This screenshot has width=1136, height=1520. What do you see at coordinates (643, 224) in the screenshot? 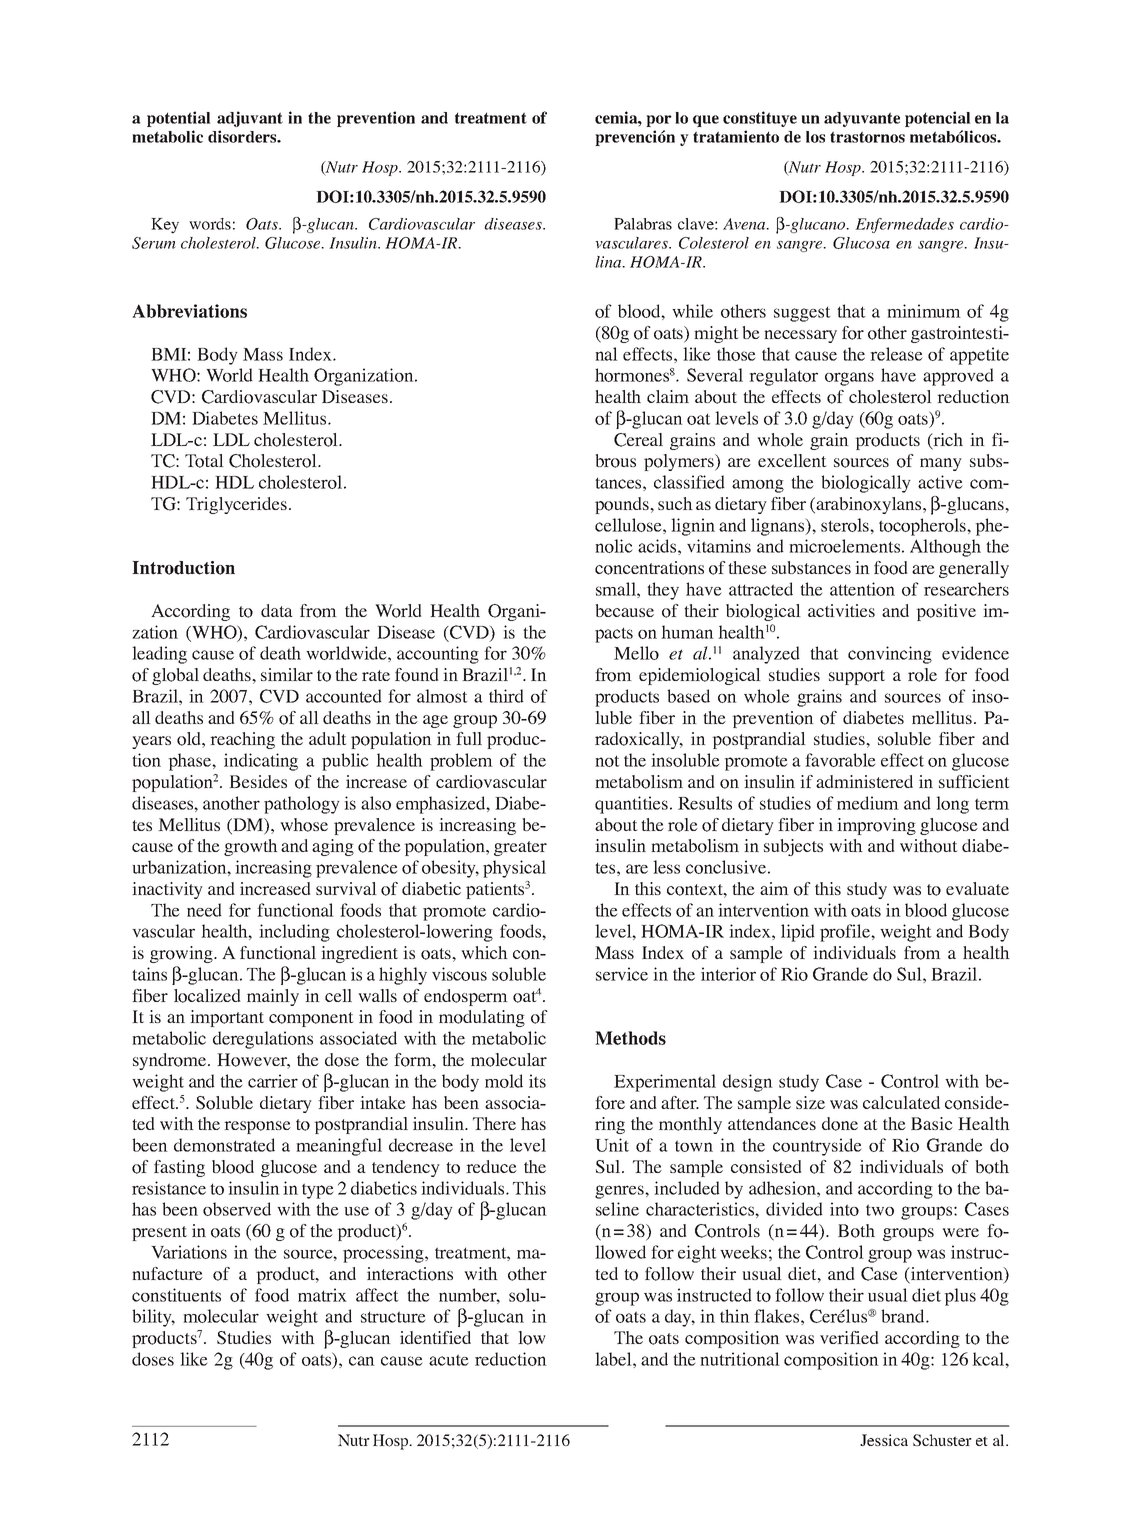
I see `Palabras` at bounding box center [643, 224].
